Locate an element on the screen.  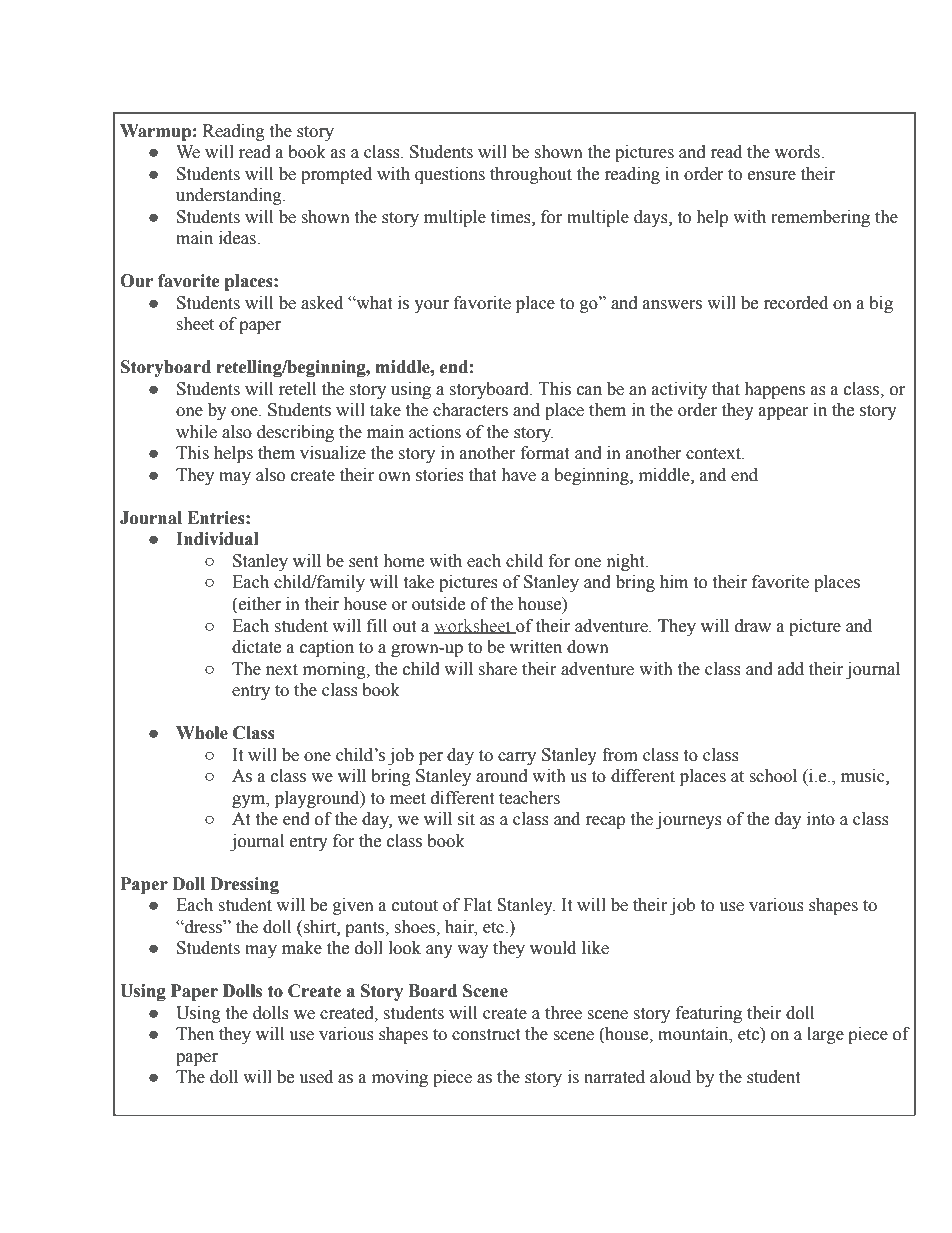
while is located at coordinates (196, 432).
